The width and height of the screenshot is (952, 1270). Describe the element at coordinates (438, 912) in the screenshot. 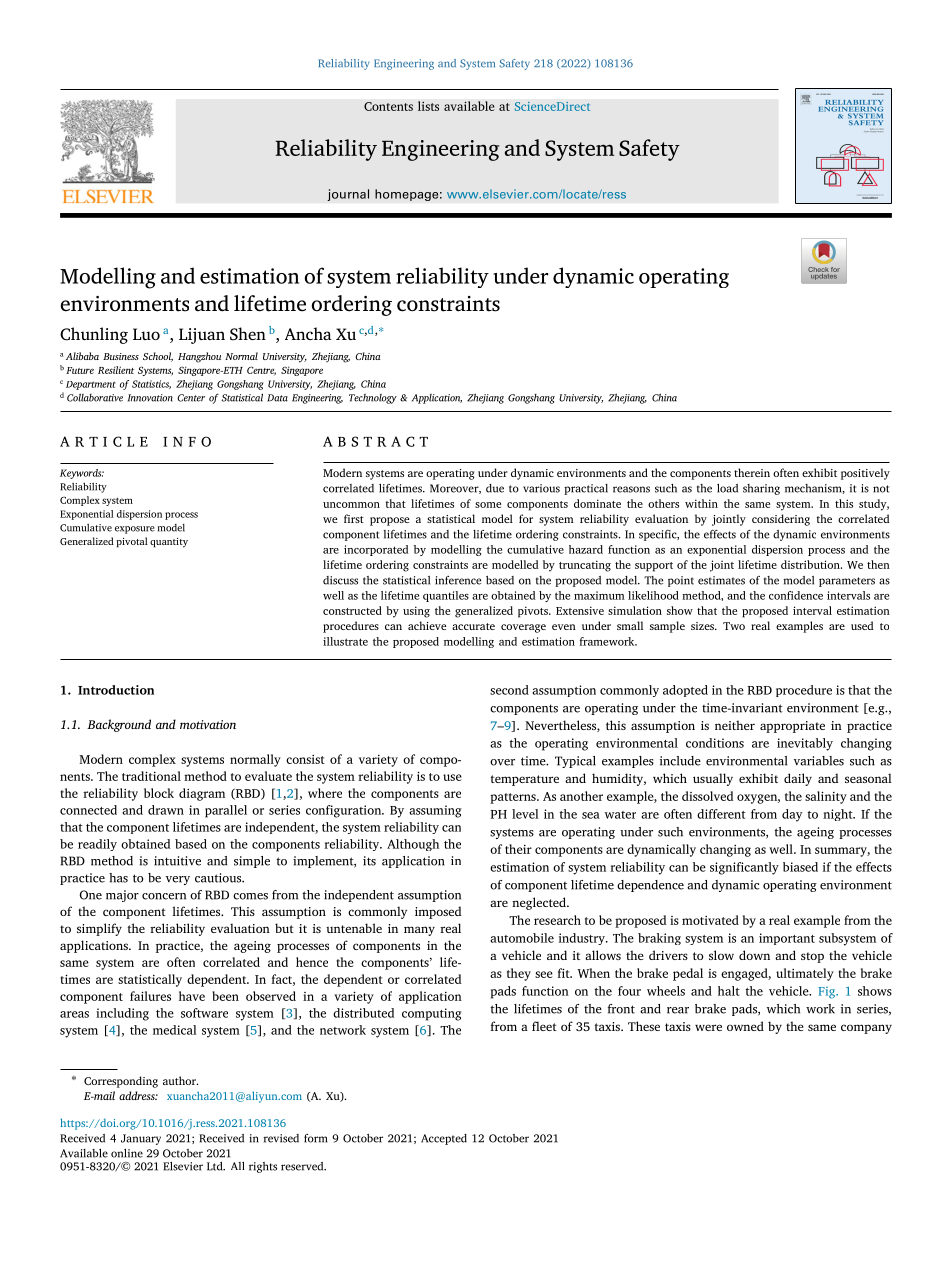

I see `imposed` at that location.
